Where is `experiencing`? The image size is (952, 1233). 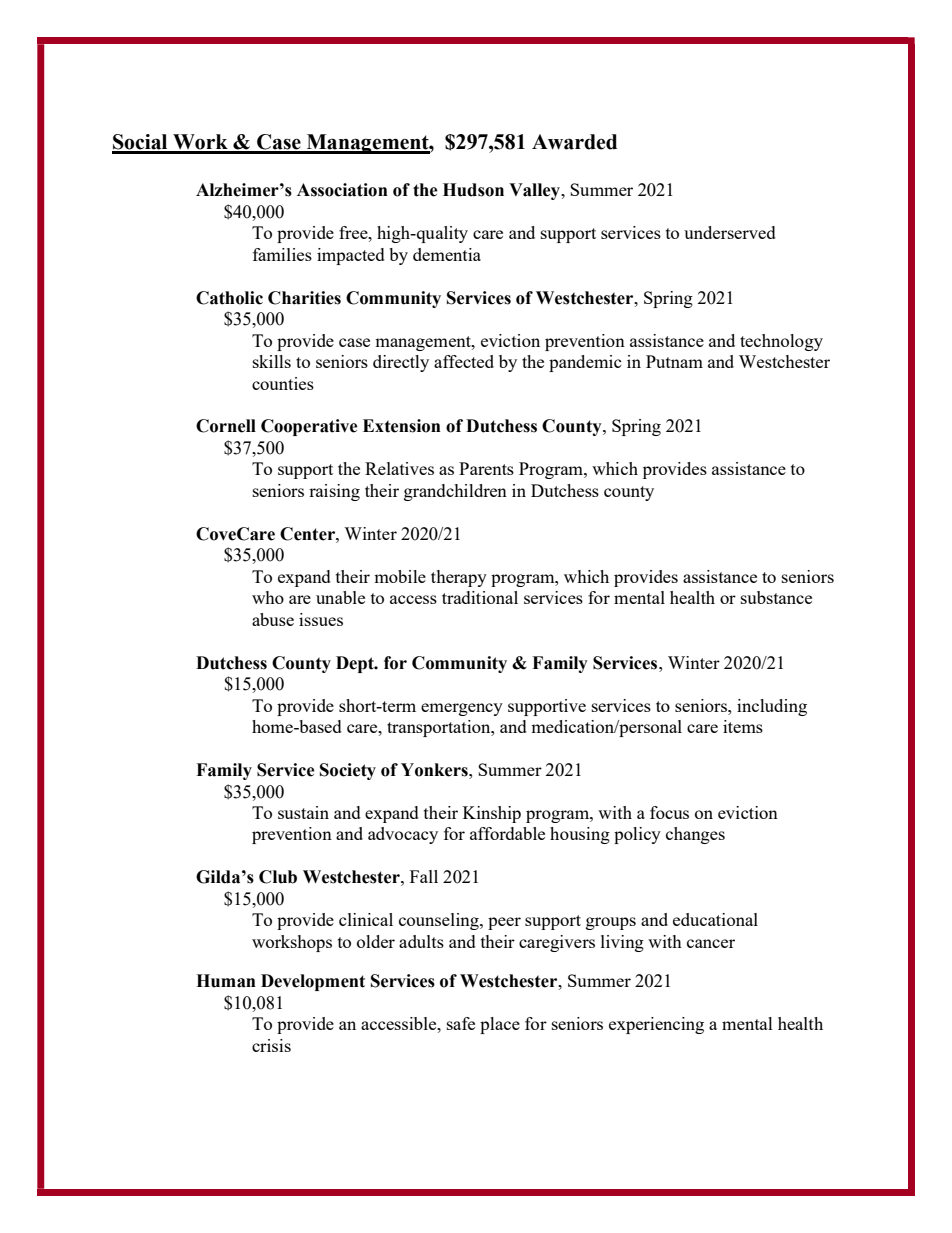
experiencing is located at coordinates (656, 1025).
